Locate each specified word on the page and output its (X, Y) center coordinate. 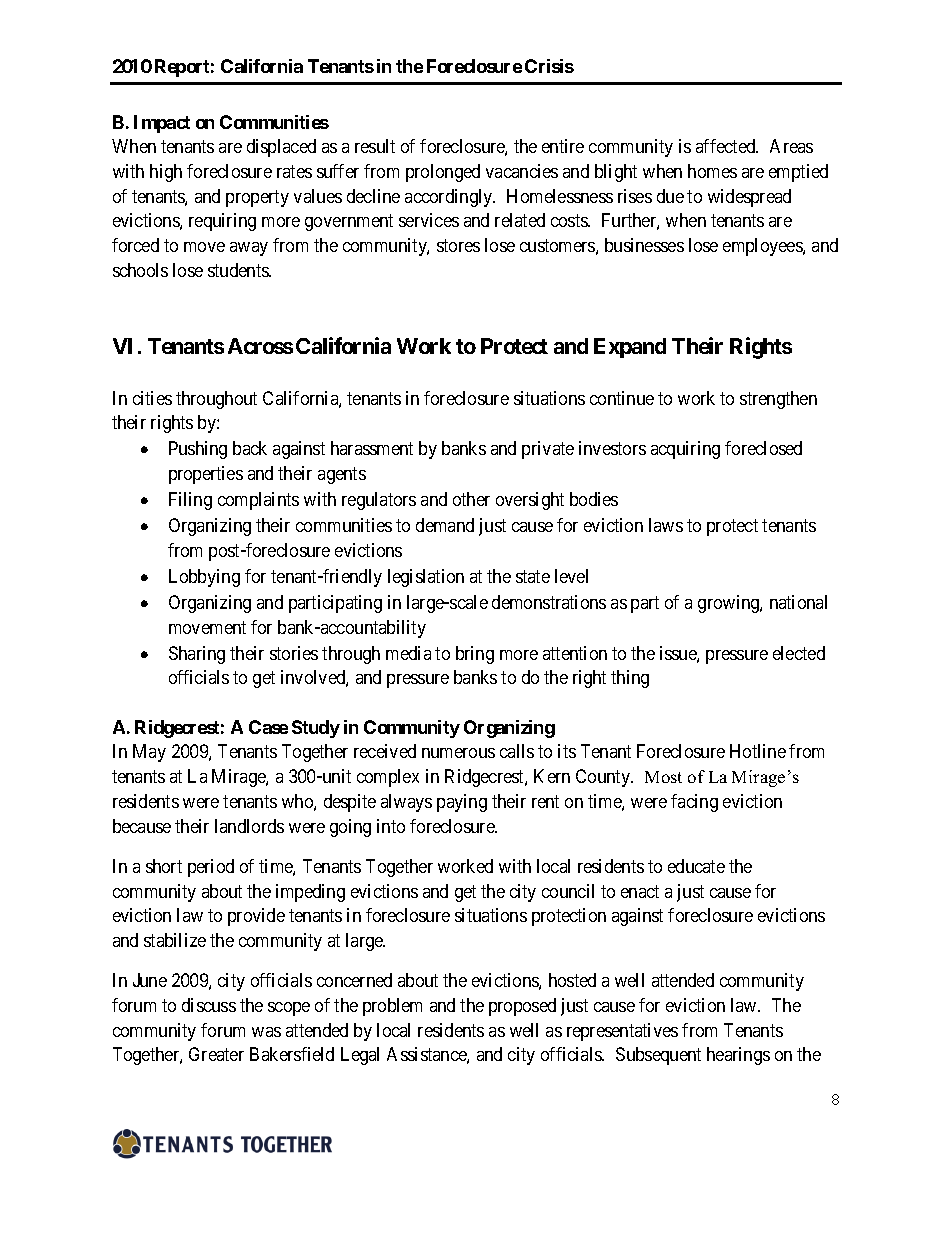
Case (268, 727)
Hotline (758, 751)
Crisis (549, 66)
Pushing (198, 450)
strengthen (778, 400)
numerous (458, 753)
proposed (522, 1007)
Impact (162, 124)
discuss (209, 1005)
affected (727, 146)
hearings (738, 1056)
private (548, 450)
